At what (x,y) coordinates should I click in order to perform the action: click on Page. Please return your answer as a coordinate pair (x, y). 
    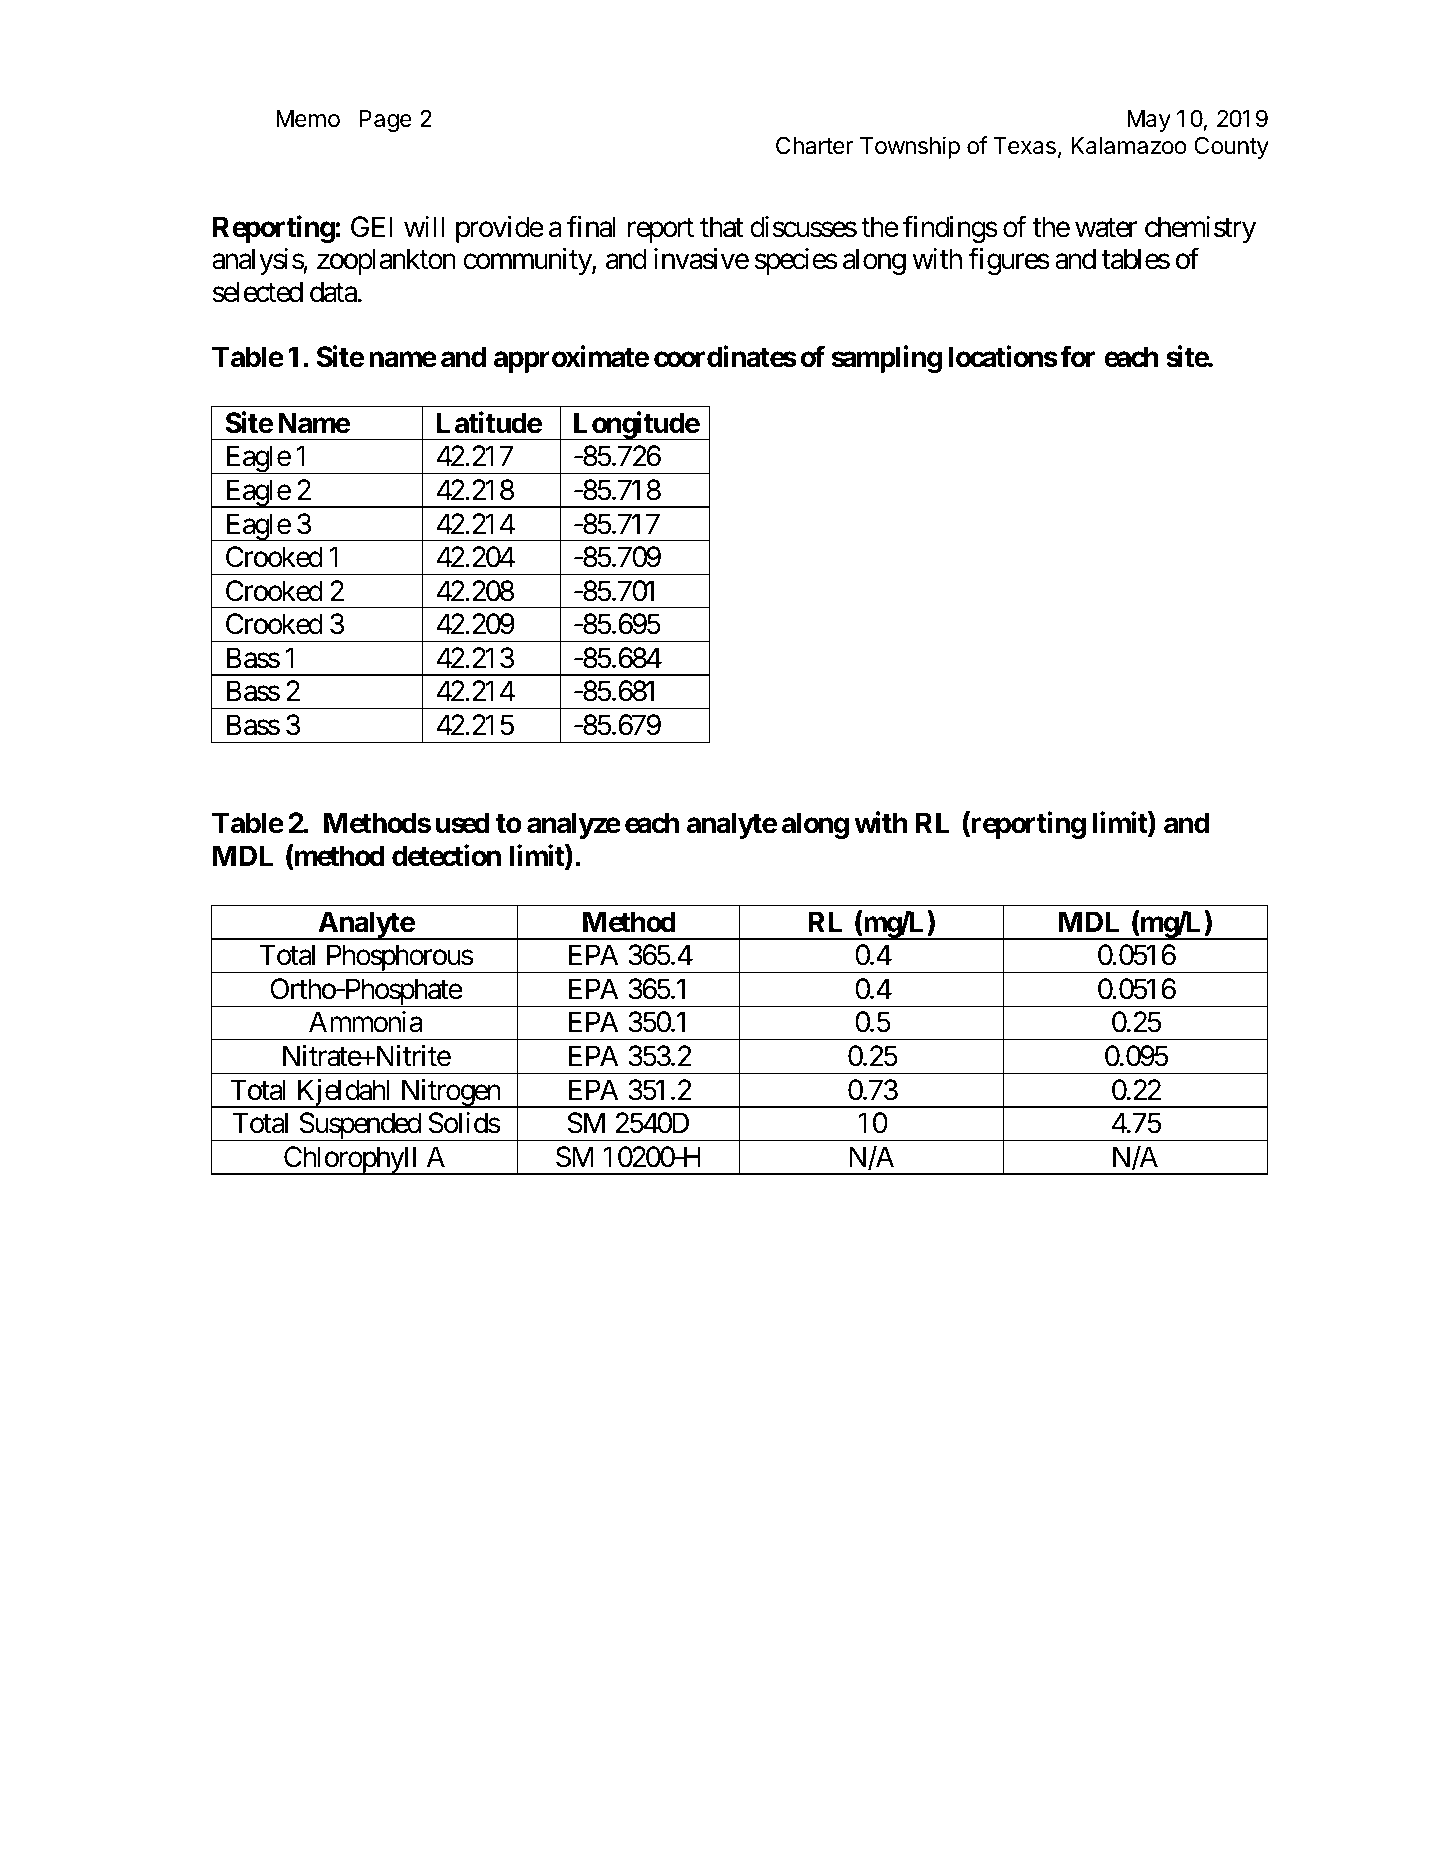
    Looking at the image, I should click on (385, 121).
